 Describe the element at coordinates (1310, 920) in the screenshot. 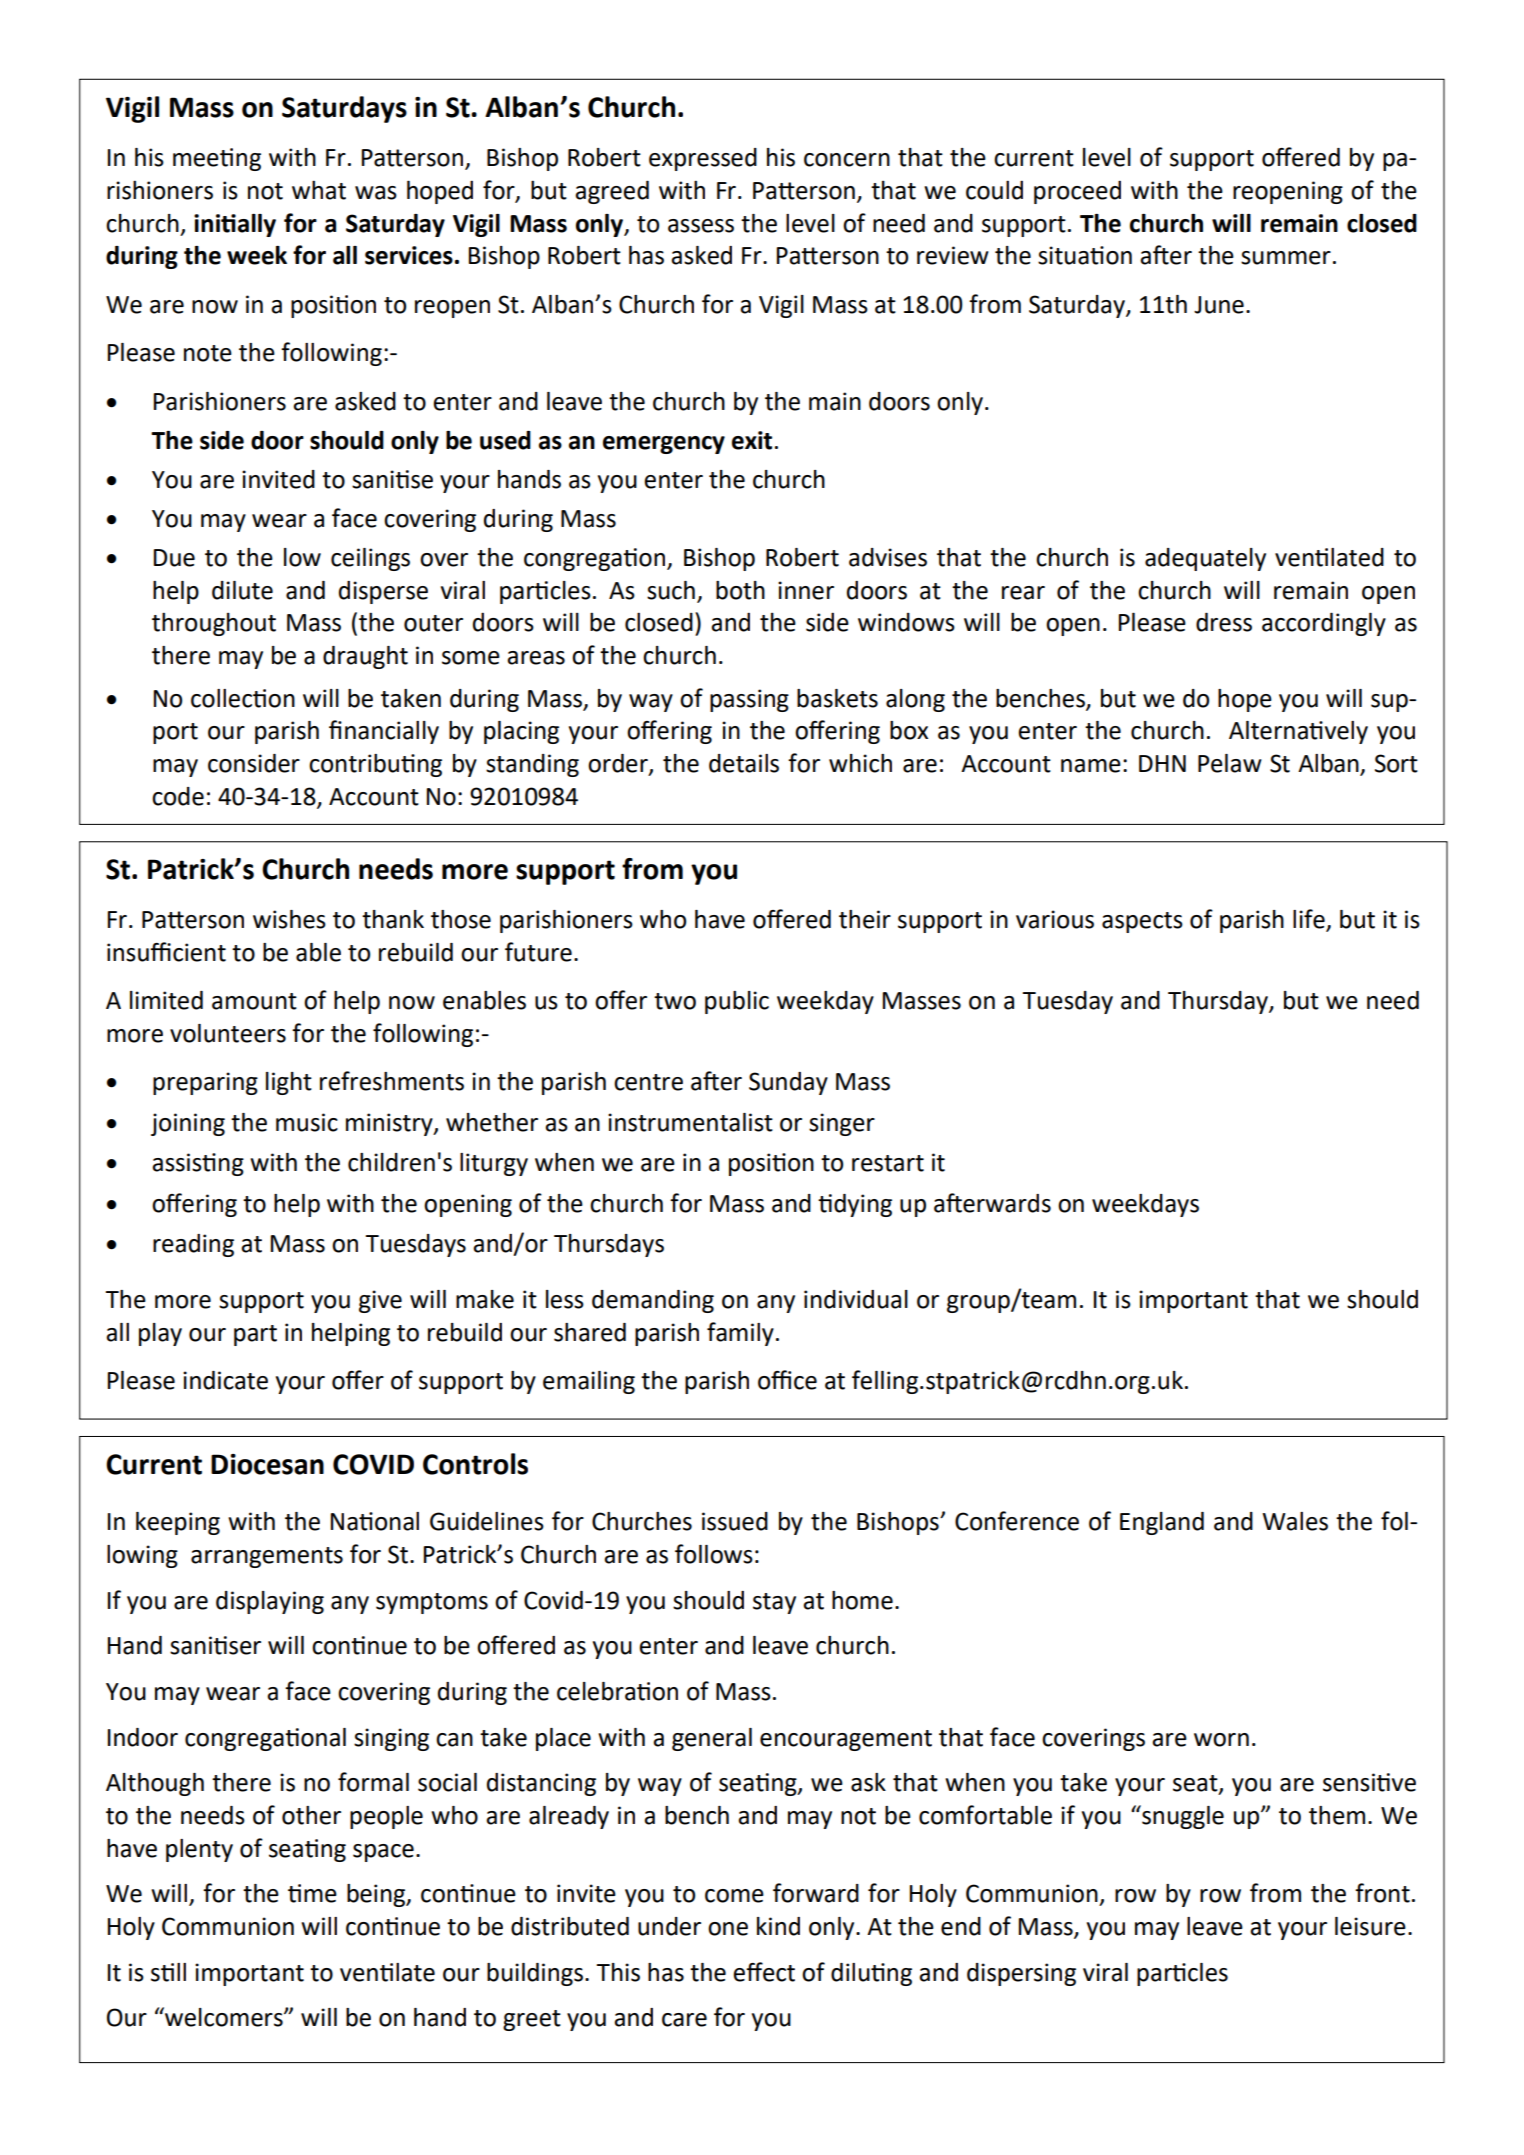

I see `life` at that location.
